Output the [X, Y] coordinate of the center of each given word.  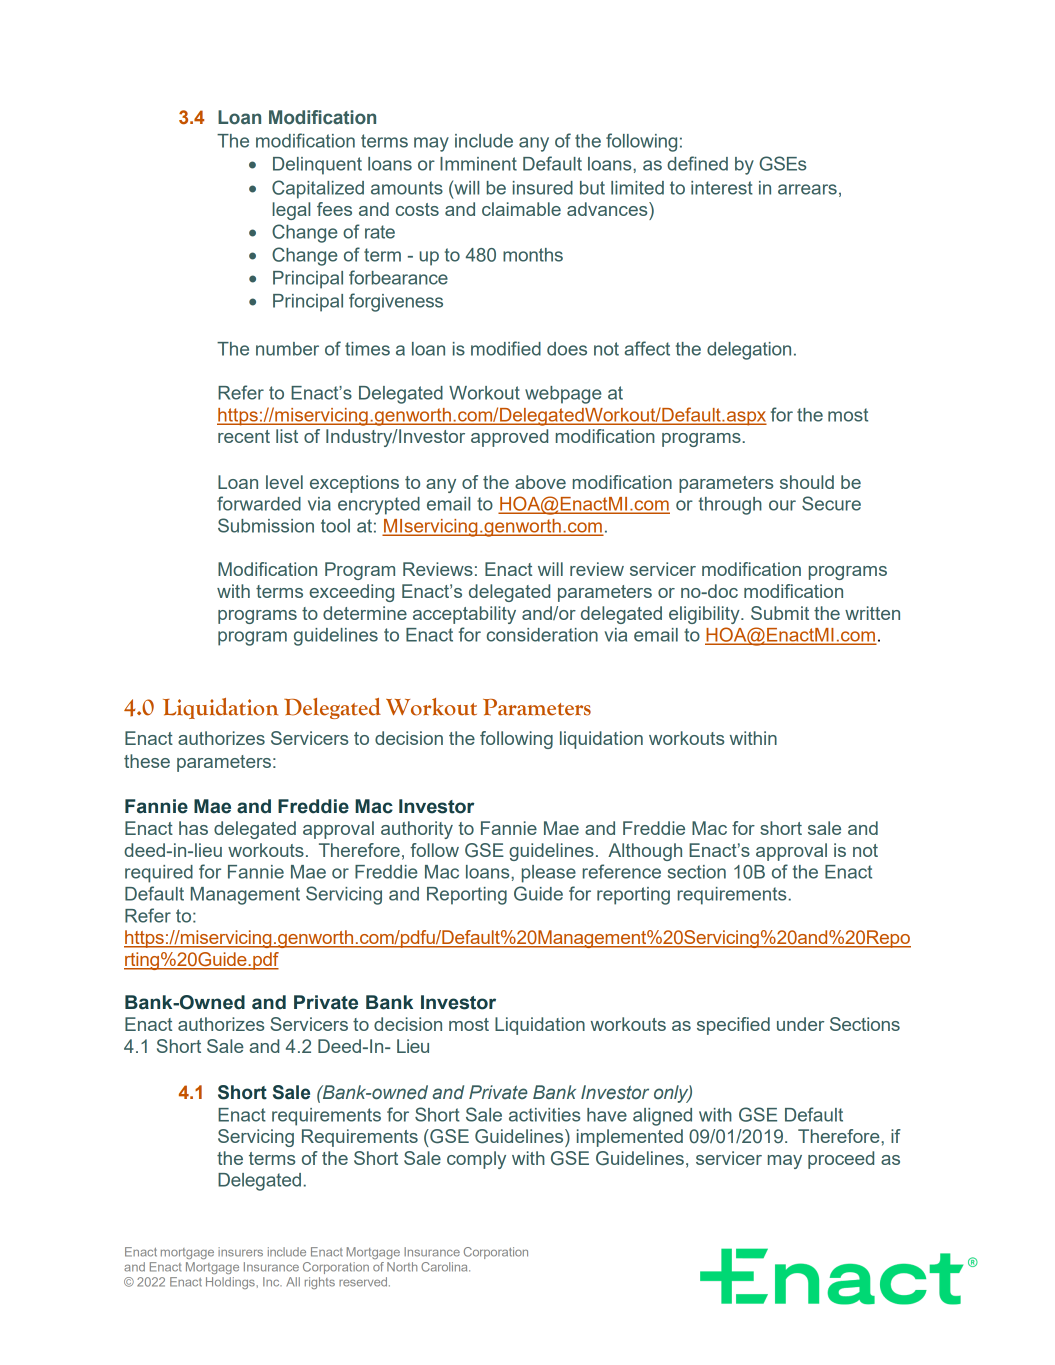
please [549, 874]
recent [244, 436]
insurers [240, 1252]
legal [291, 211]
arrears [807, 189]
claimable [521, 209]
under [800, 1024]
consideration [542, 635]
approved [509, 438]
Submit [780, 613]
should [807, 482]
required [159, 874]
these [147, 761]
